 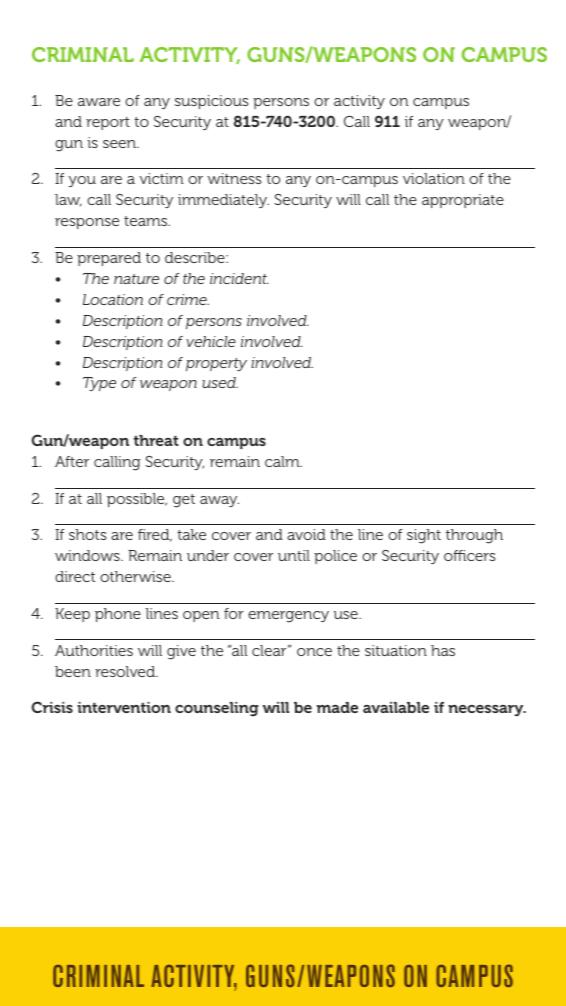 What do you see at coordinates (108, 123) in the image?
I see `report` at bounding box center [108, 123].
